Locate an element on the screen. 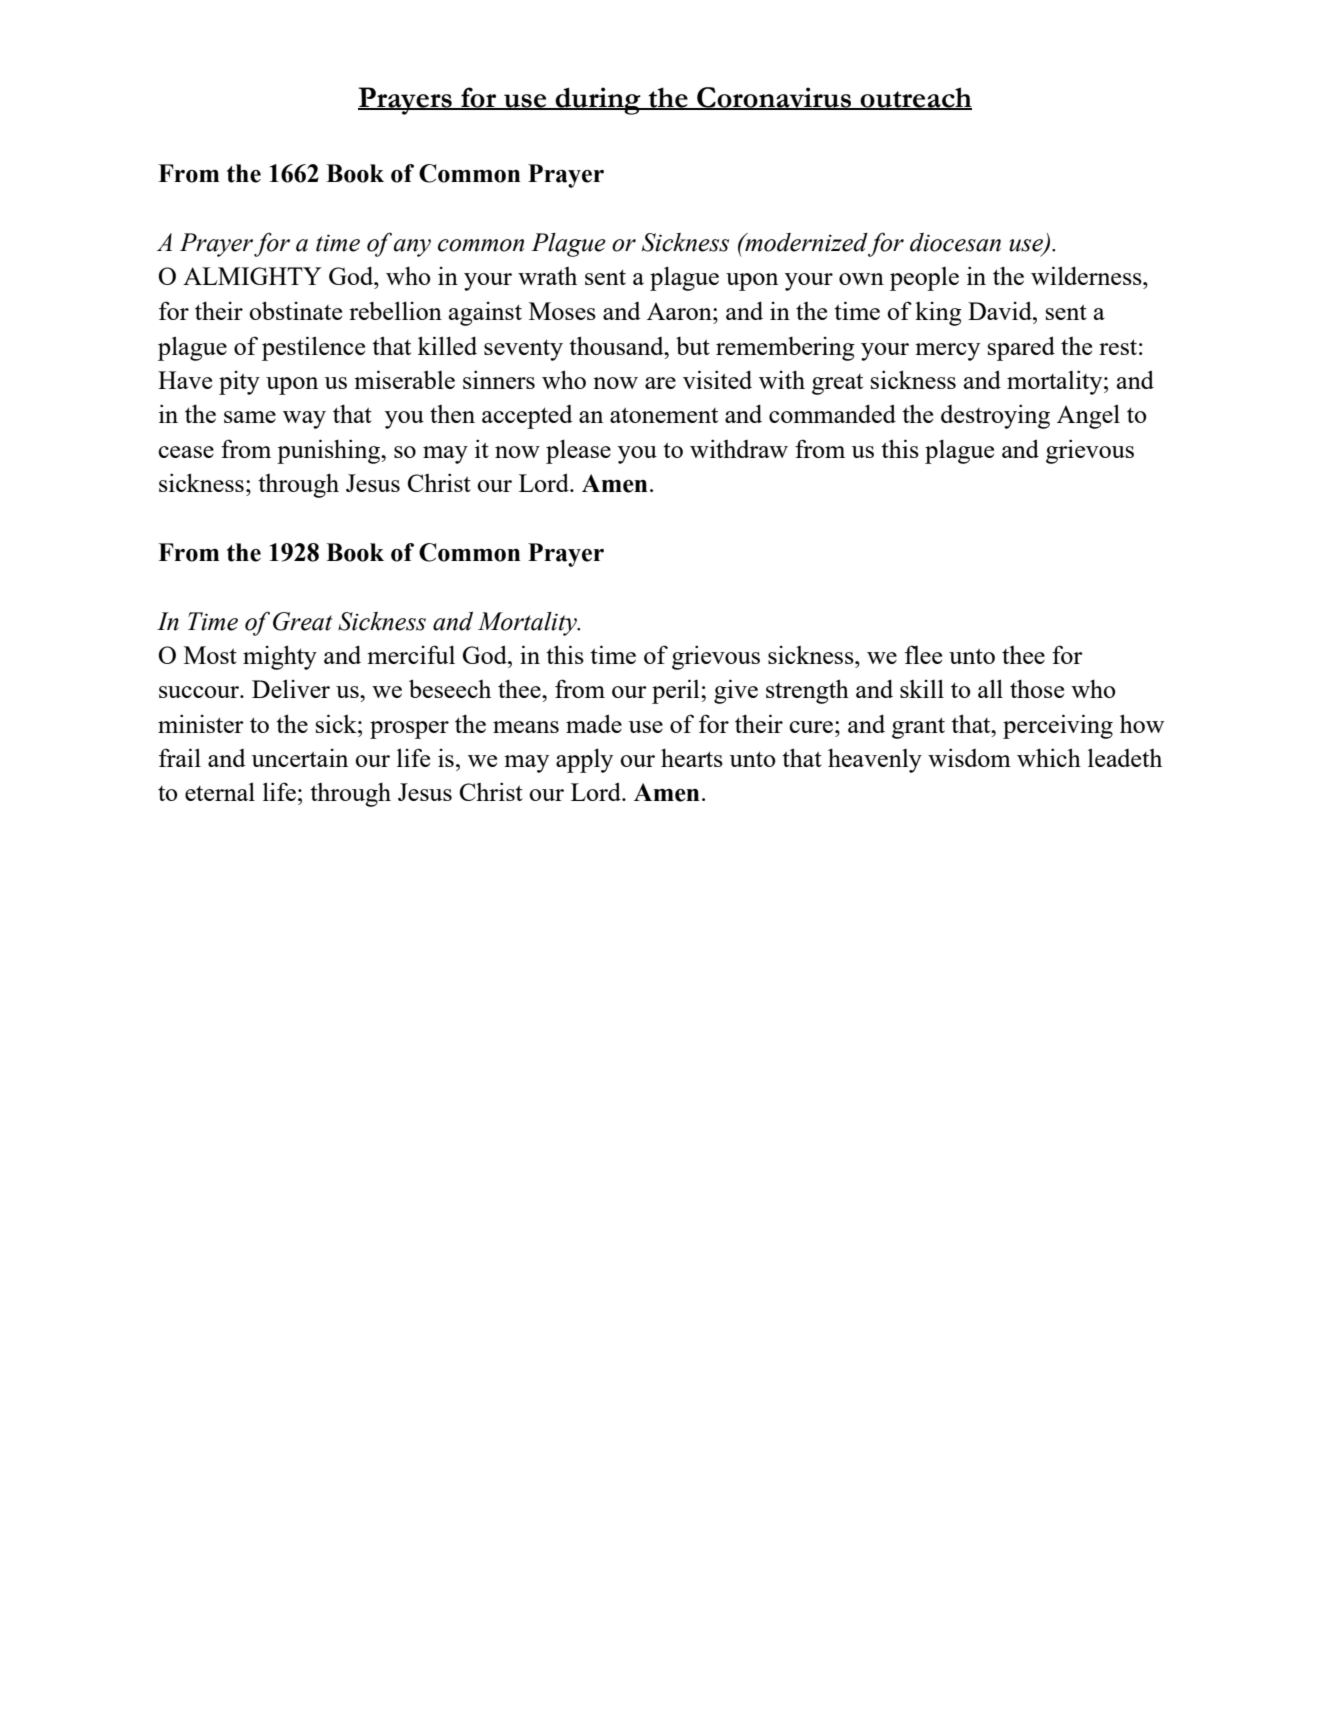 This screenshot has height=1716, width=1326. but is located at coordinates (693, 346).
